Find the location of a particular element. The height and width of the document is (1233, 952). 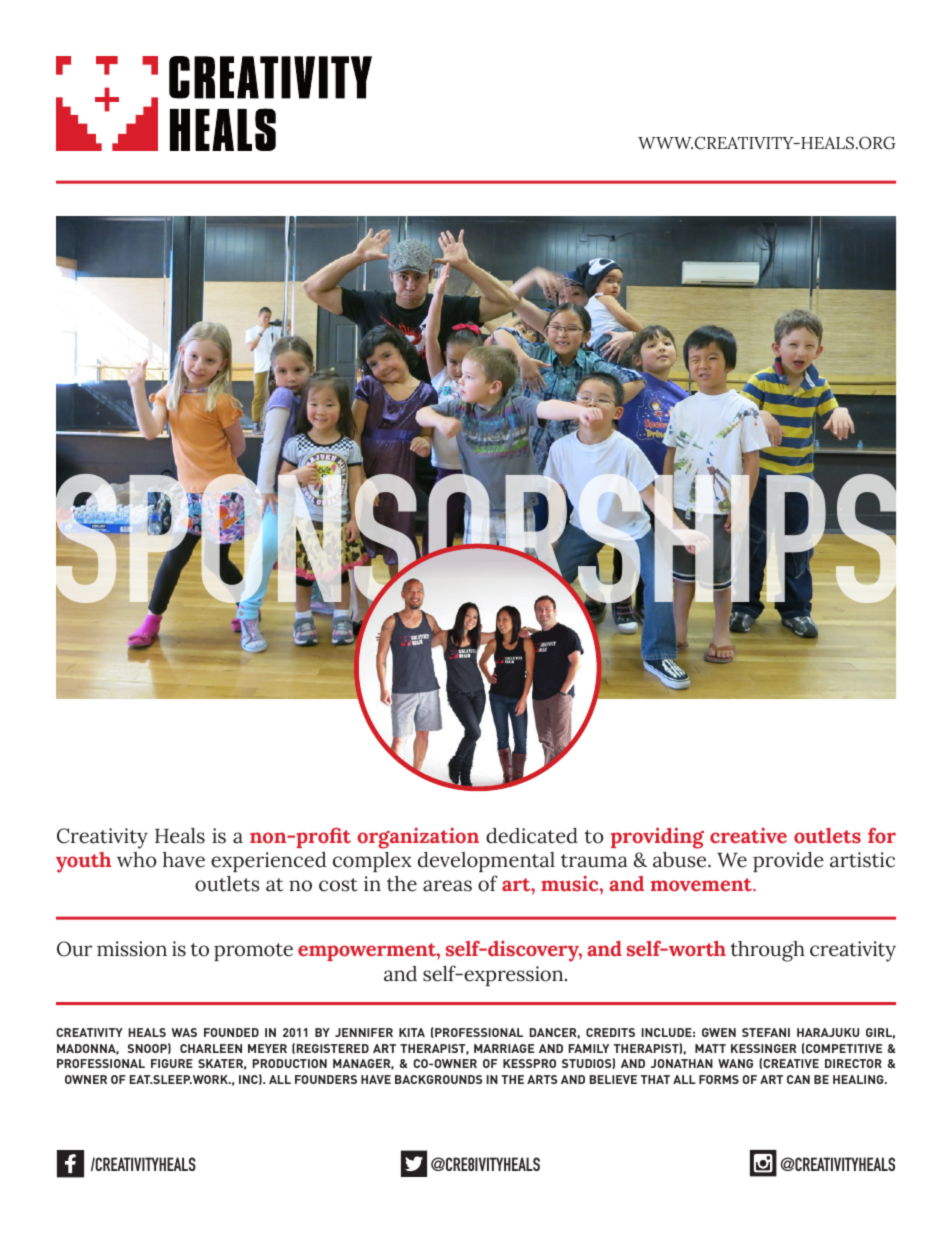

STEFANI is located at coordinates (766, 1032).
